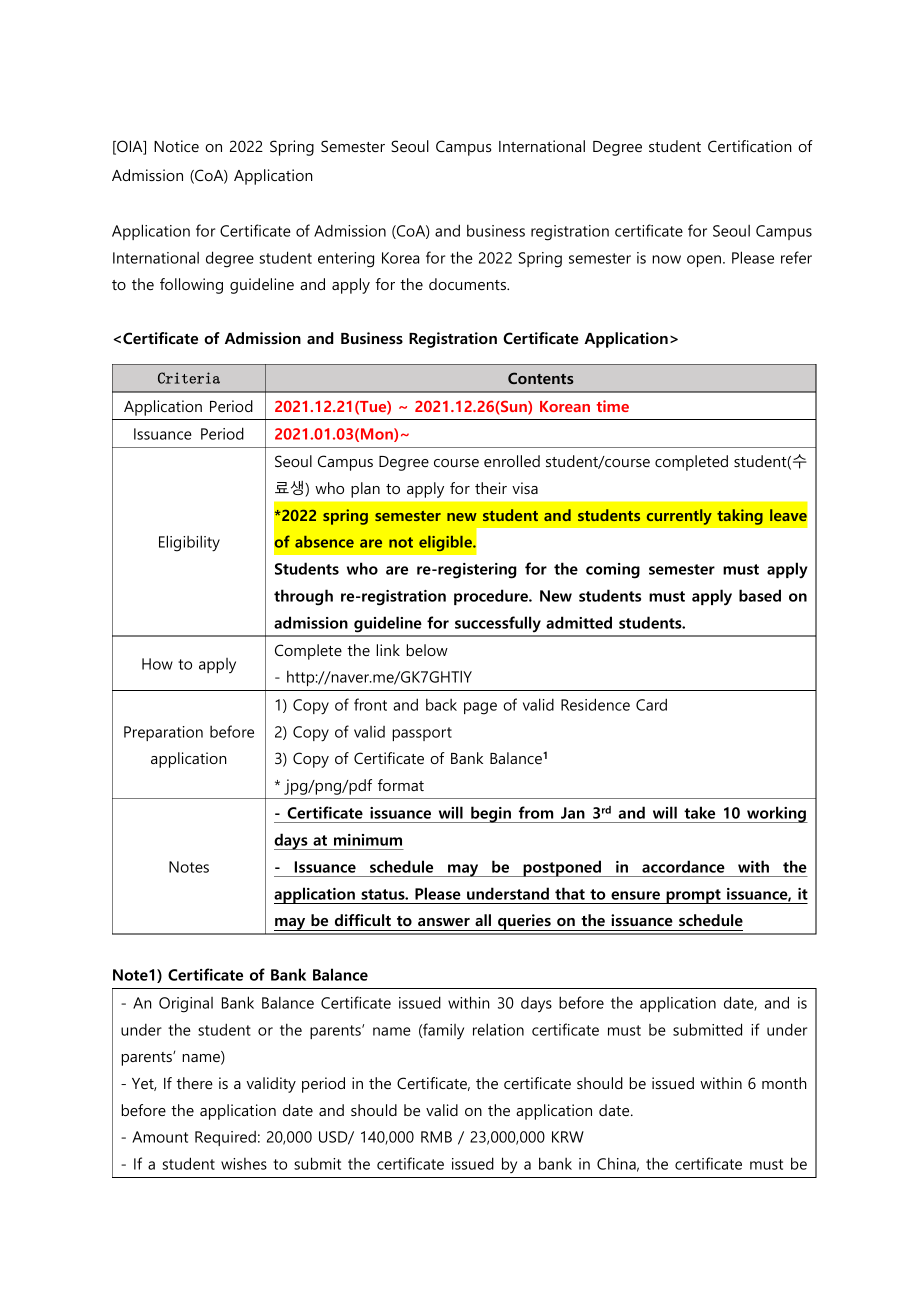 The image size is (924, 1308). Describe the element at coordinates (176, 146) in the screenshot. I see `Notice` at that location.
